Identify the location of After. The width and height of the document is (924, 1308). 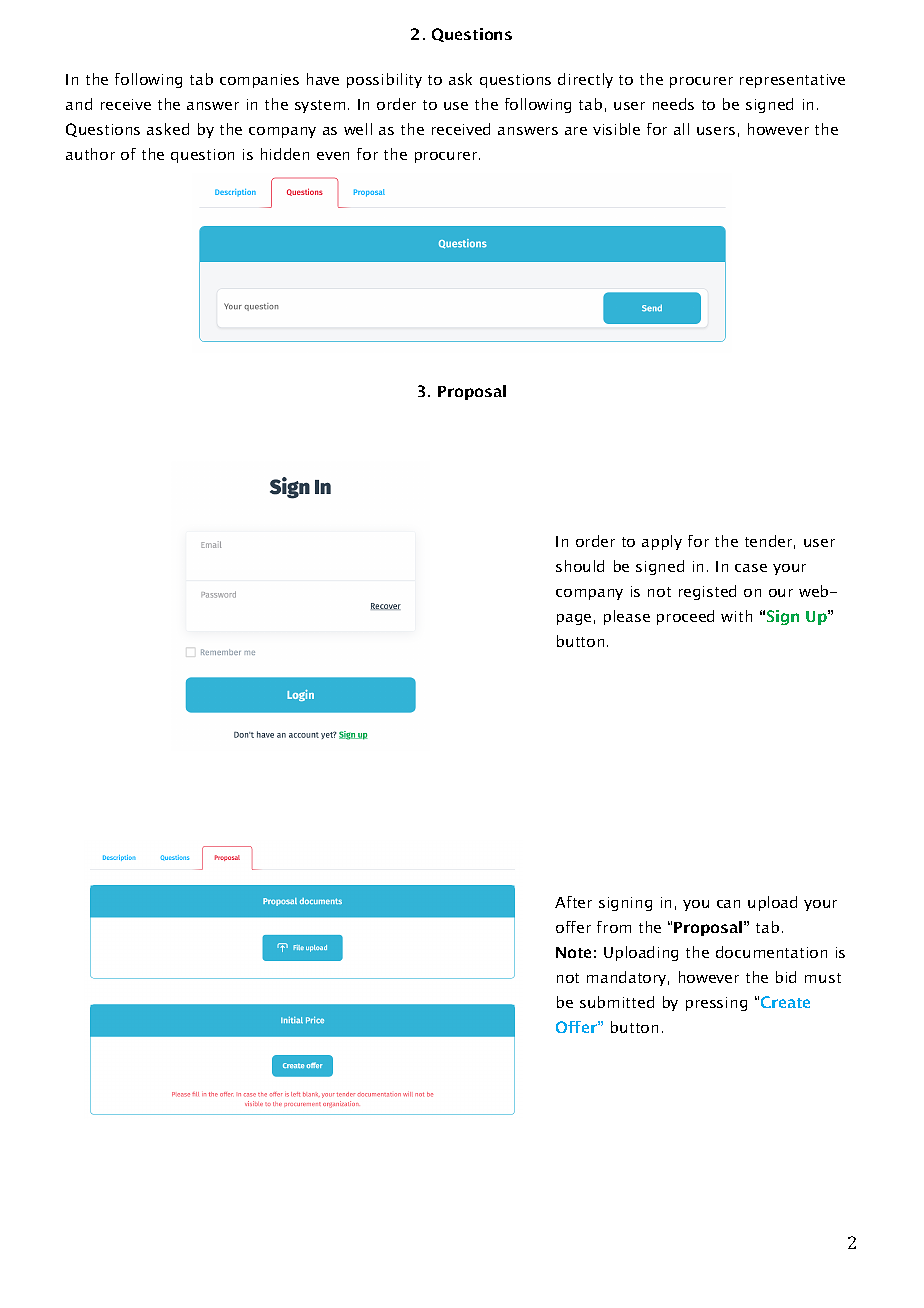
(573, 902).
